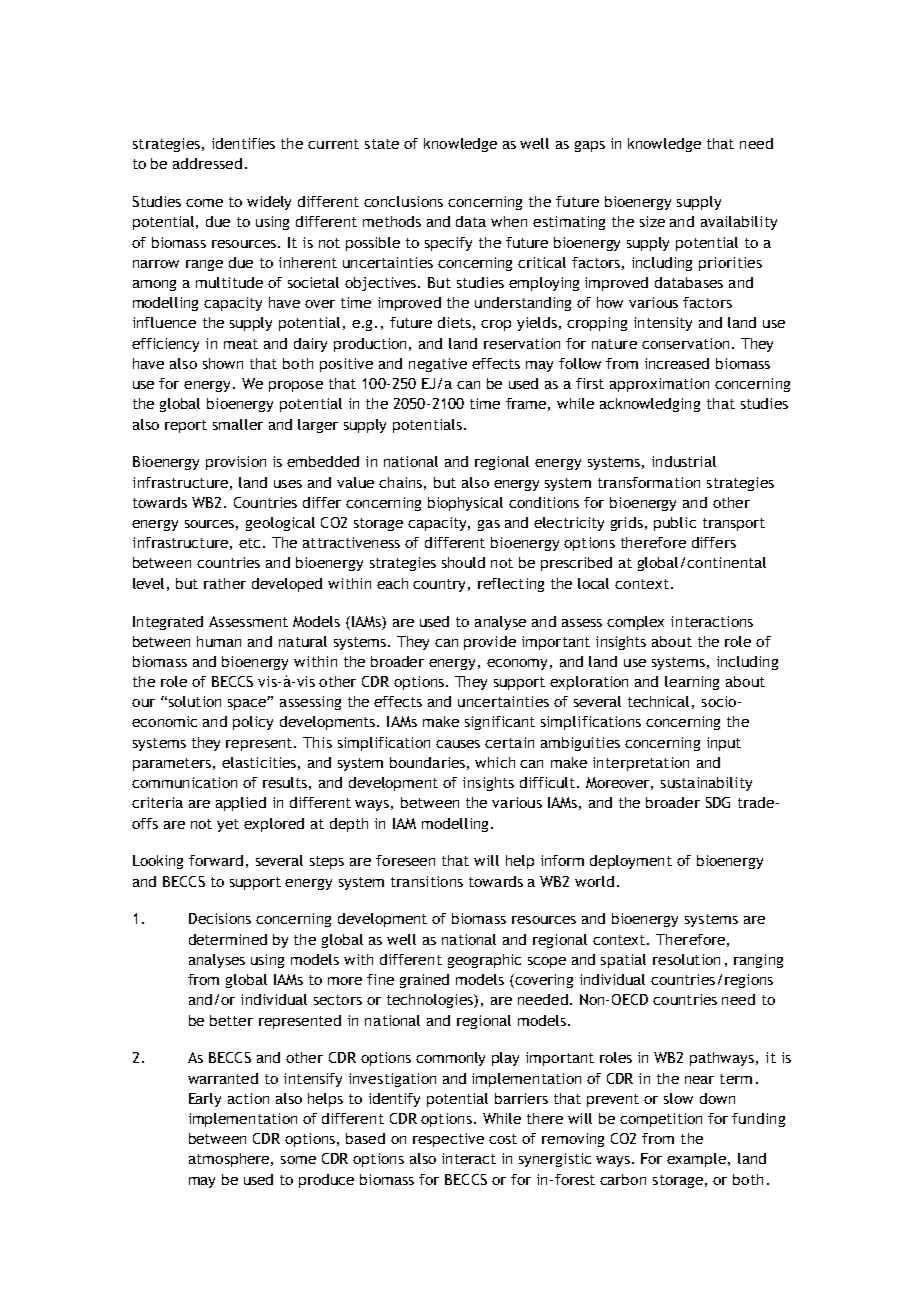  I want to click on conclusions, so click(403, 201).
